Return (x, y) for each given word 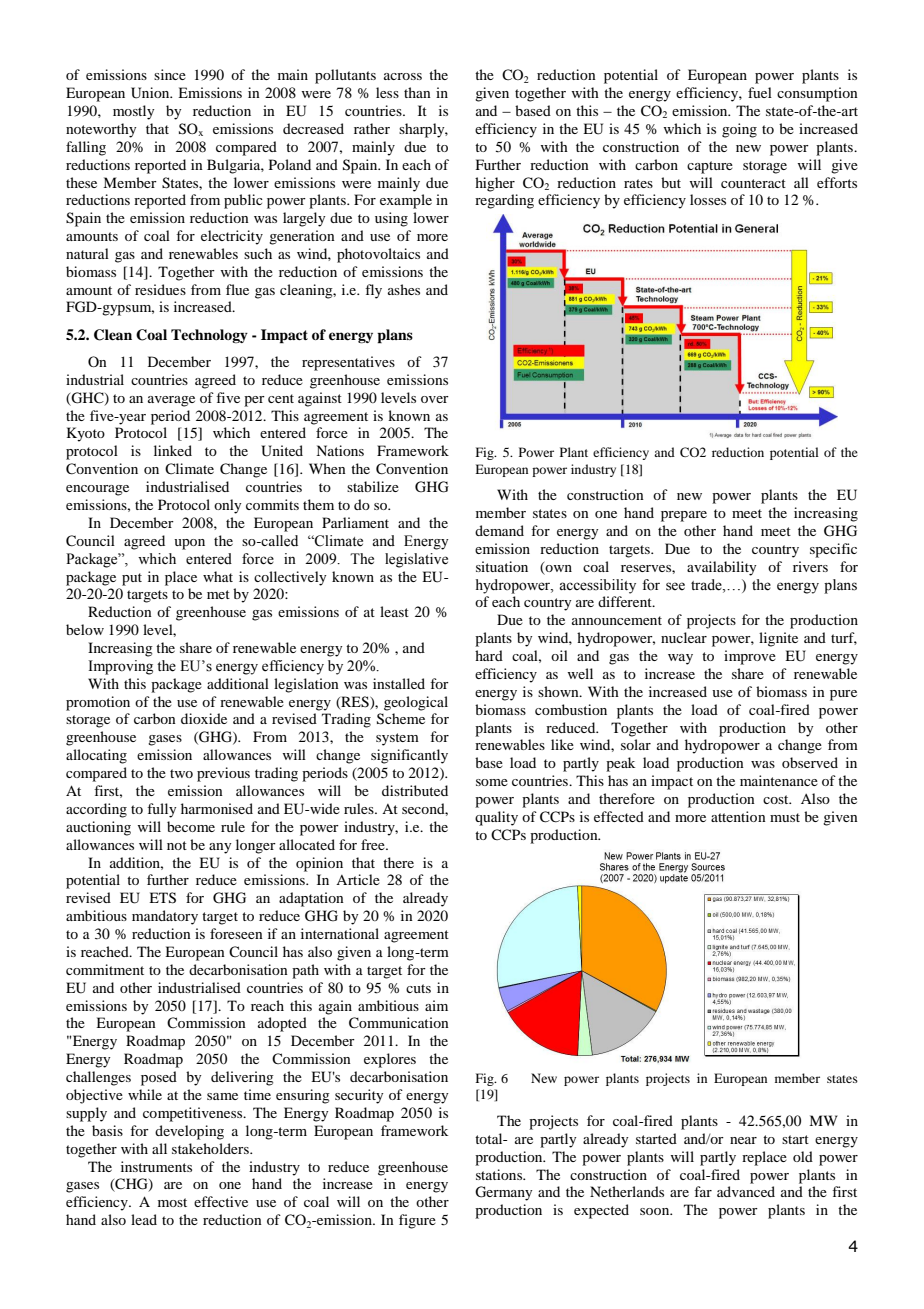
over (435, 399)
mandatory (165, 917)
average (171, 401)
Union (151, 93)
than (417, 92)
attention (738, 816)
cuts (418, 988)
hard (489, 655)
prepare (684, 516)
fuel (760, 92)
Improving (120, 667)
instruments (156, 1166)
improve (750, 657)
